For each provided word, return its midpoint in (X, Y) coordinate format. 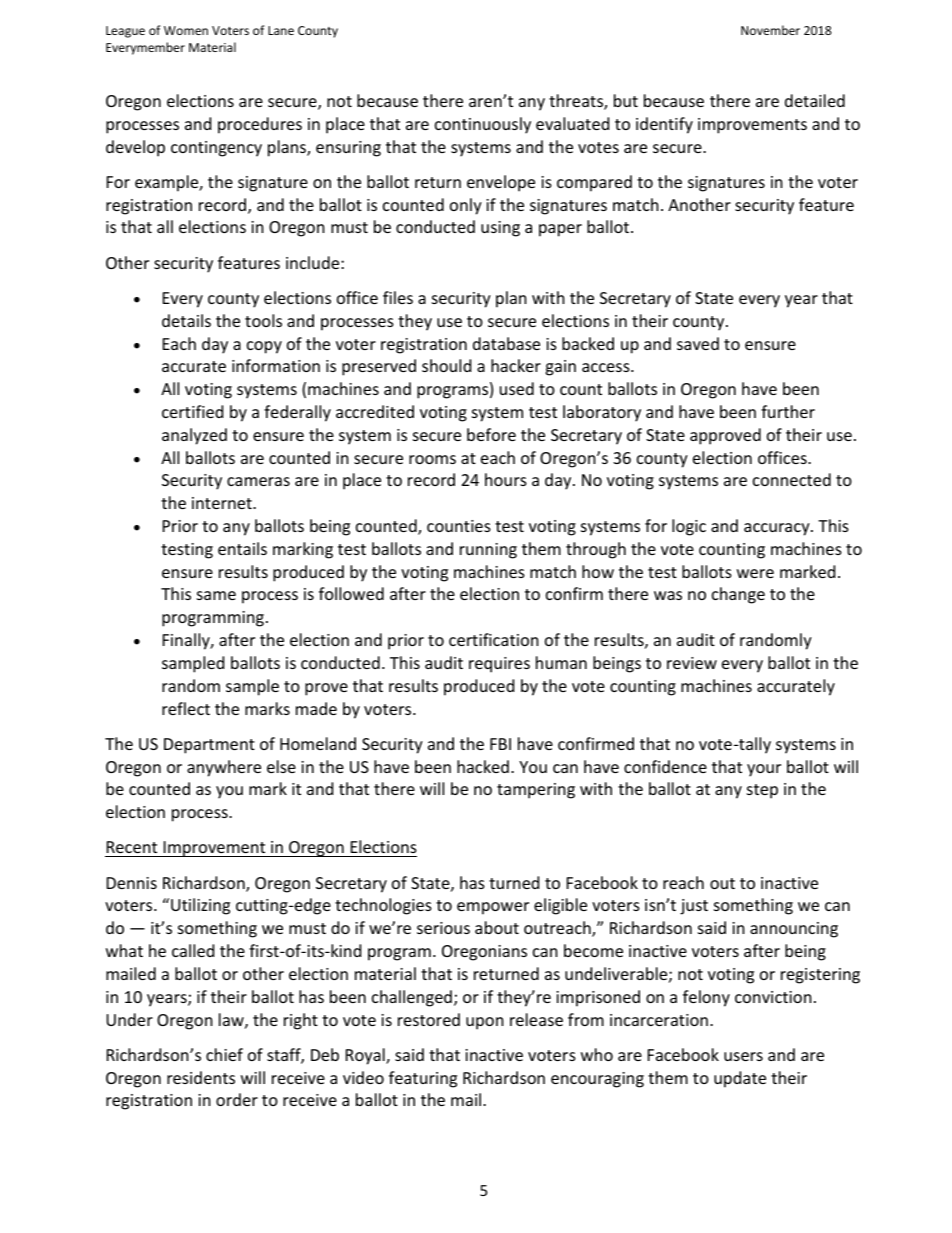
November (770, 30)
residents (201, 1077)
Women (186, 30)
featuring (423, 1079)
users (743, 1056)
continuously (483, 125)
